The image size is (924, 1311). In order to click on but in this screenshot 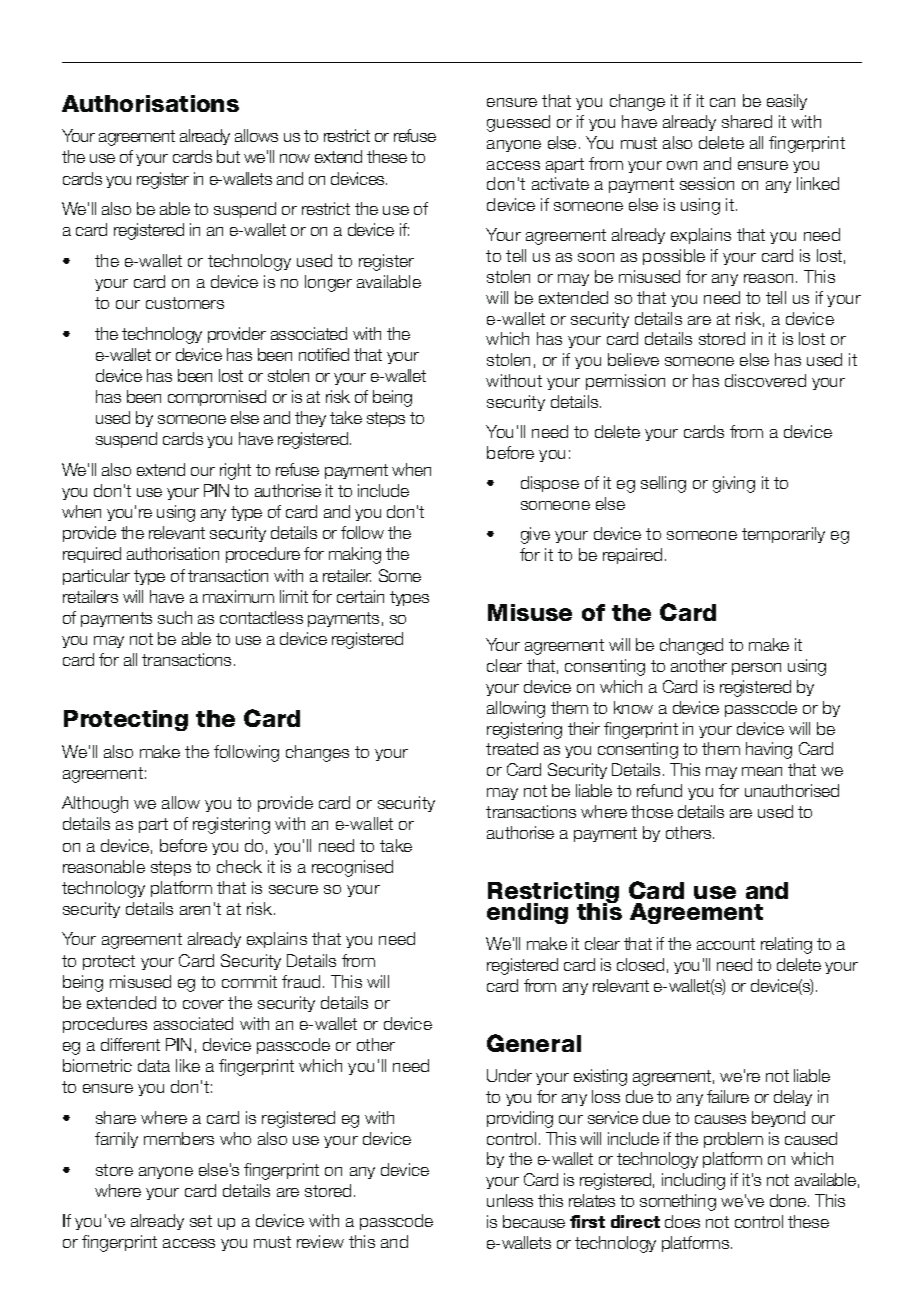, I will do `click(228, 156)`.
